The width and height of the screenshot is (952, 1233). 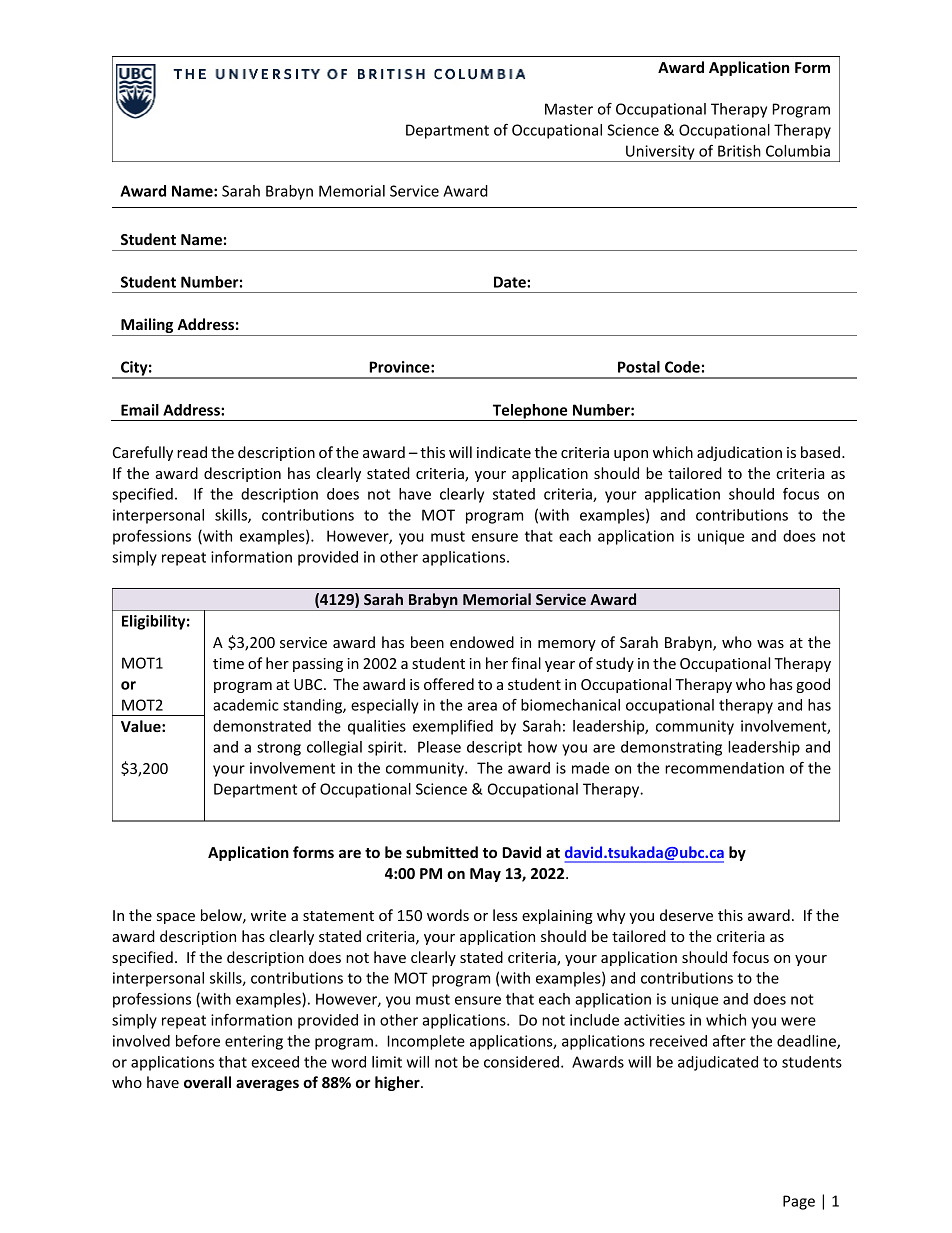 What do you see at coordinates (569, 109) in the screenshot?
I see `Master` at bounding box center [569, 109].
